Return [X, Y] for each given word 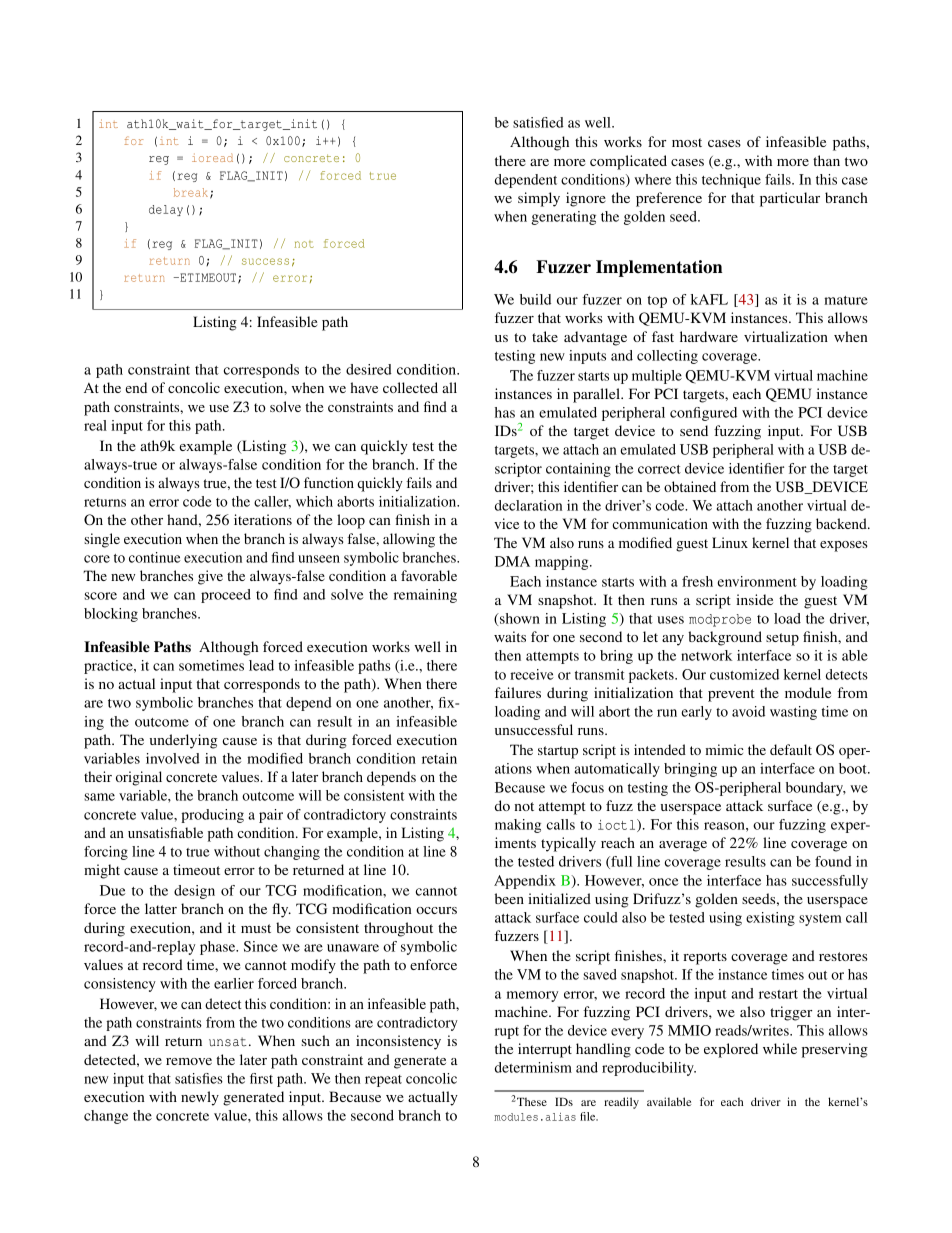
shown [519, 618]
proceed [226, 596]
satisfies [199, 1078]
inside [754, 599]
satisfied [538, 122]
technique [731, 181]
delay [166, 210]
